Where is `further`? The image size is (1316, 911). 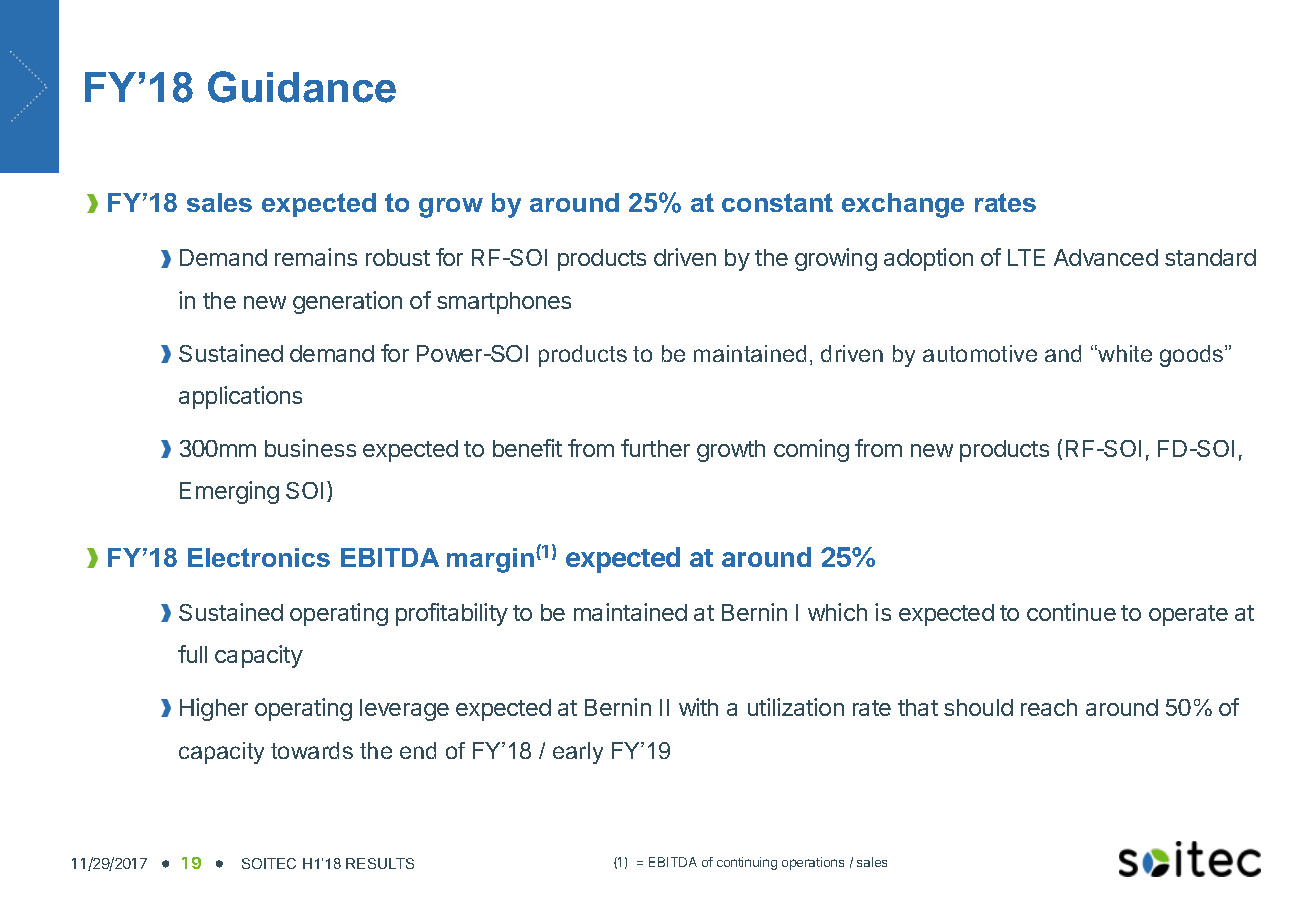 further is located at coordinates (655, 448).
